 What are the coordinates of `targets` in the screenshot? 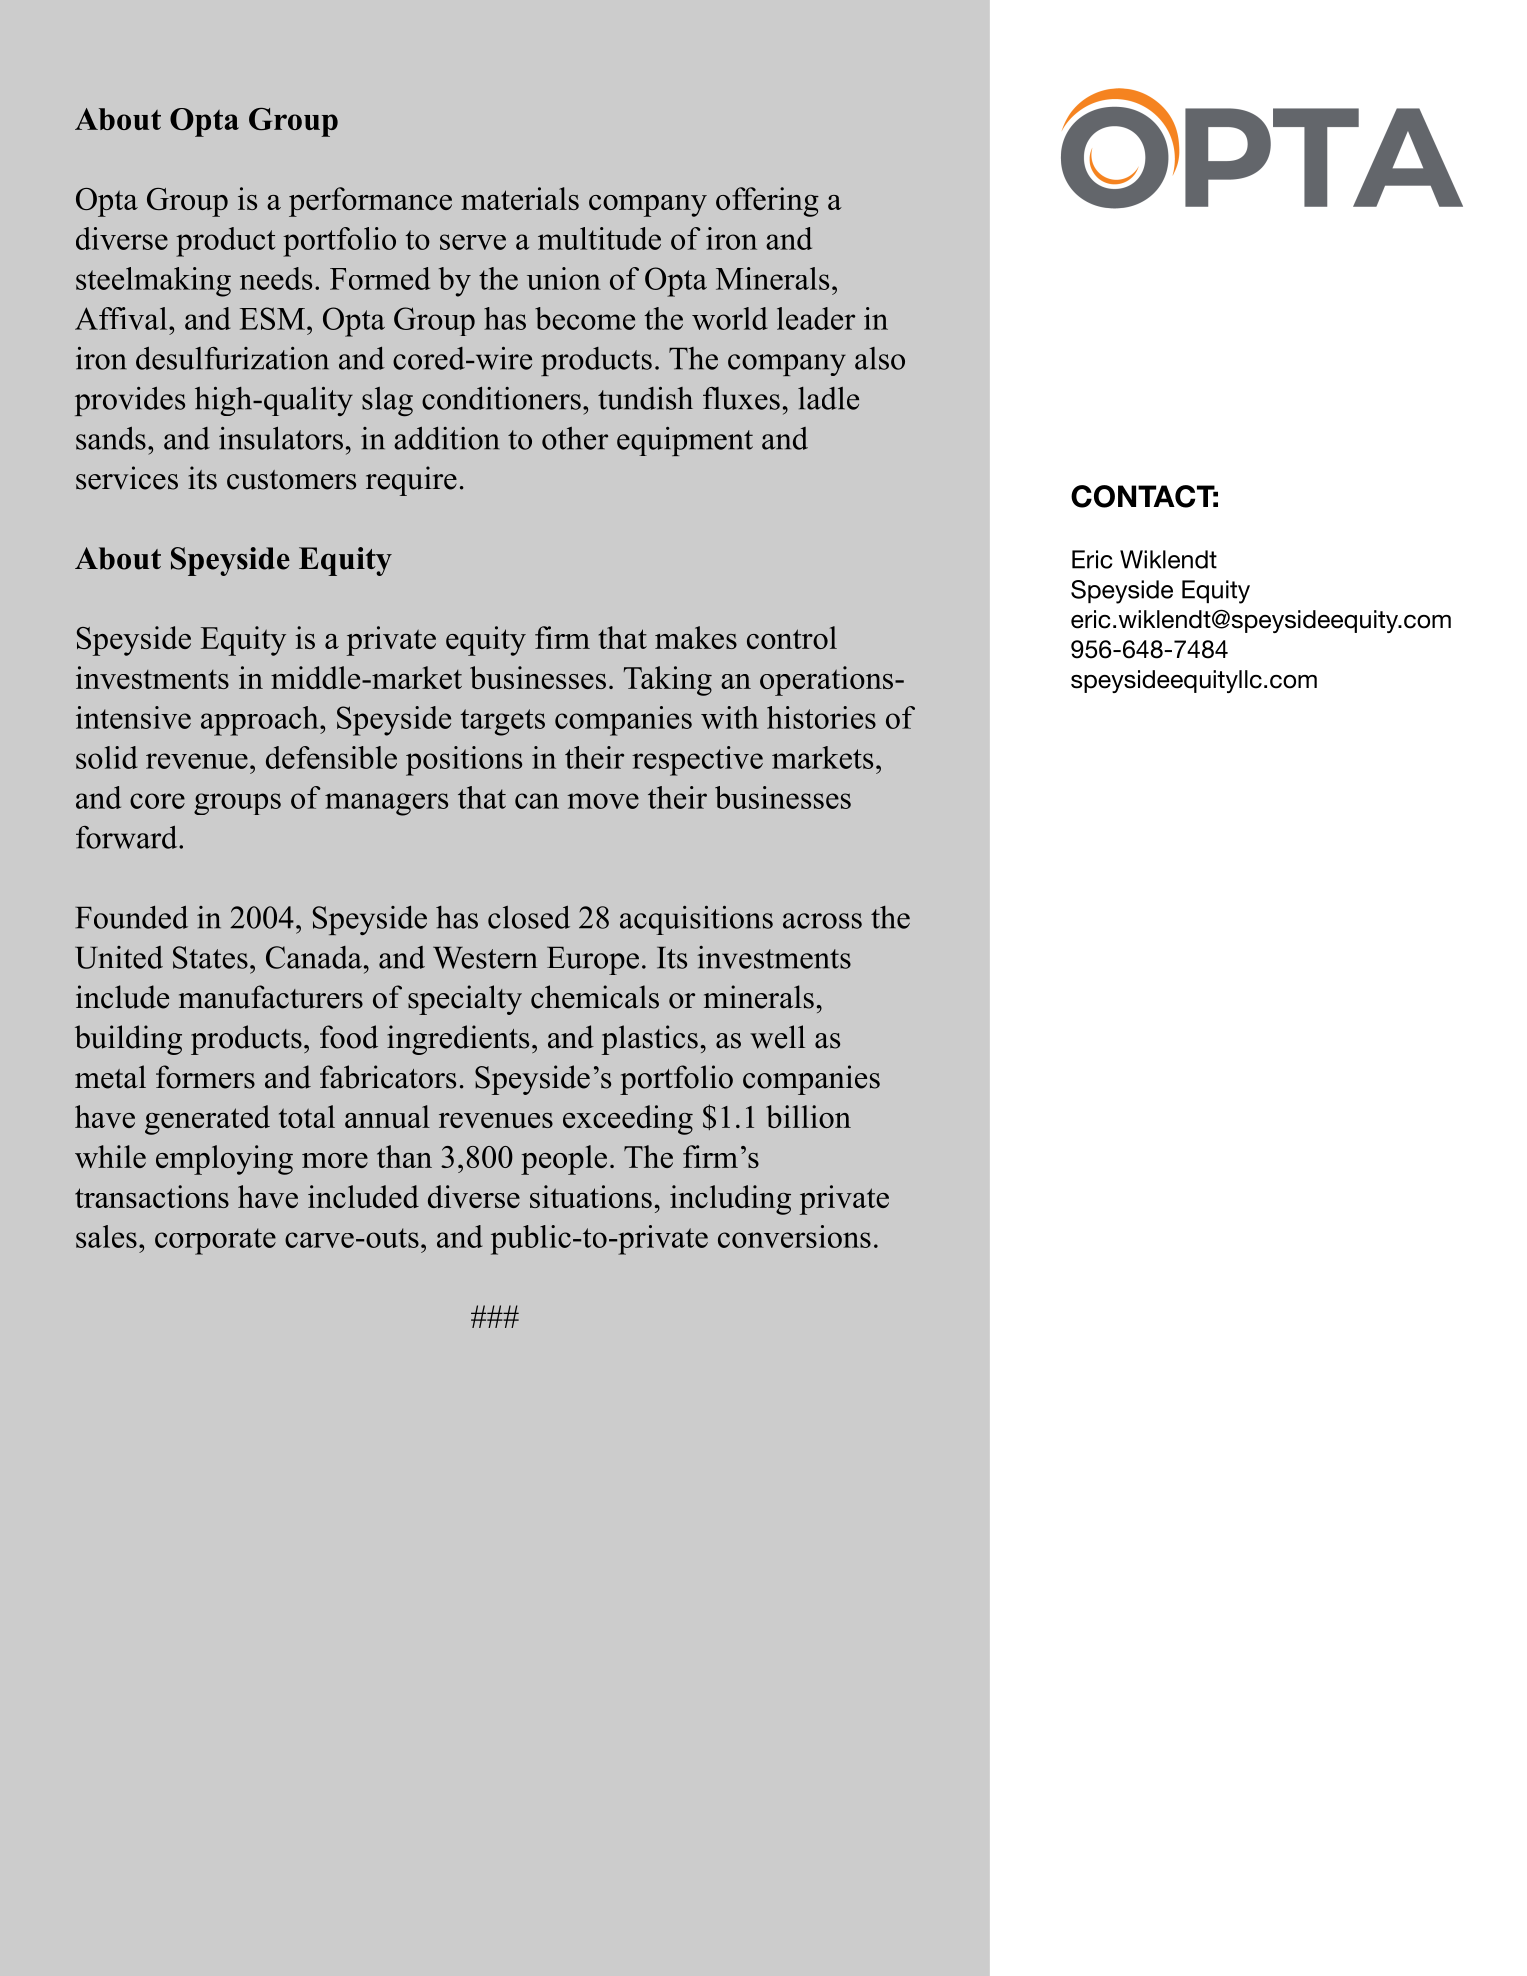 It's located at (503, 722).
